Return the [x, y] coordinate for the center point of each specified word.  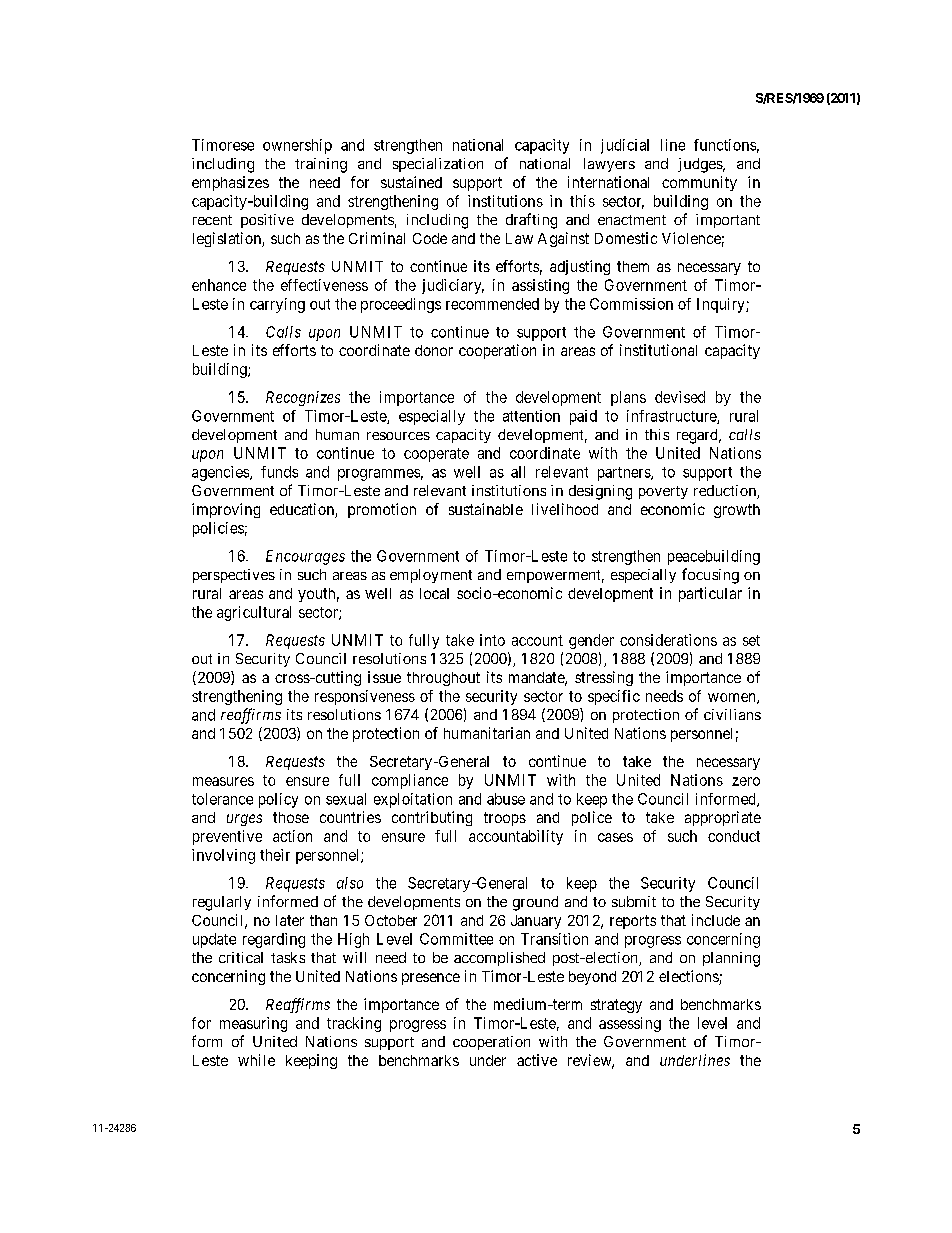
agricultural [254, 613]
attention [531, 416]
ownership [297, 146]
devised [680, 397]
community [699, 183]
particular [710, 594]
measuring [253, 1024]
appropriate [723, 818]
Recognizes [303, 398]
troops [505, 819]
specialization [438, 165]
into [492, 640]
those [291, 817]
